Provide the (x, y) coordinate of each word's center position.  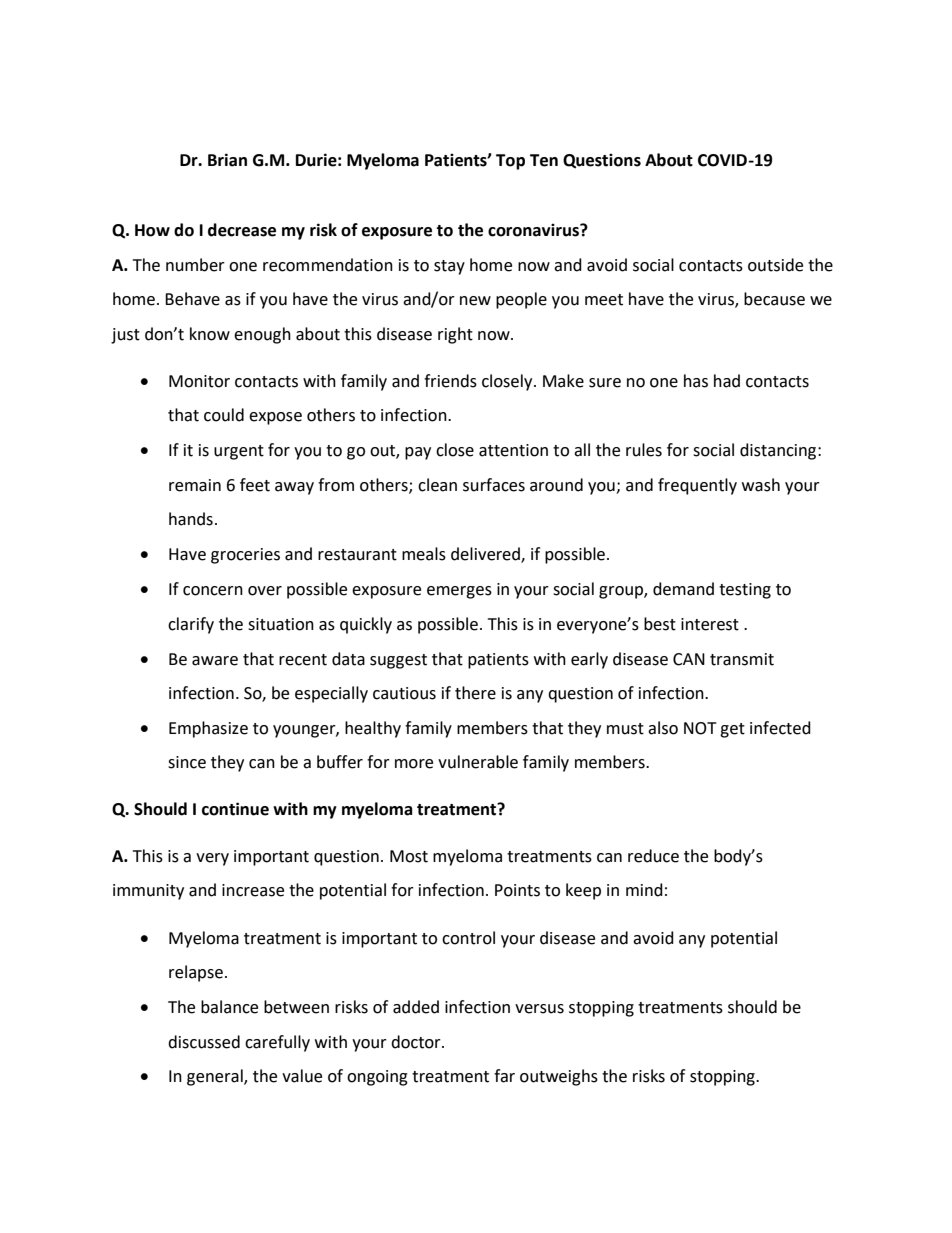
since (187, 762)
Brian (227, 160)
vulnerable (478, 762)
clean (437, 485)
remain (195, 485)
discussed (204, 1042)
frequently (697, 486)
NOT (700, 728)
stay (449, 267)
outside (775, 265)
